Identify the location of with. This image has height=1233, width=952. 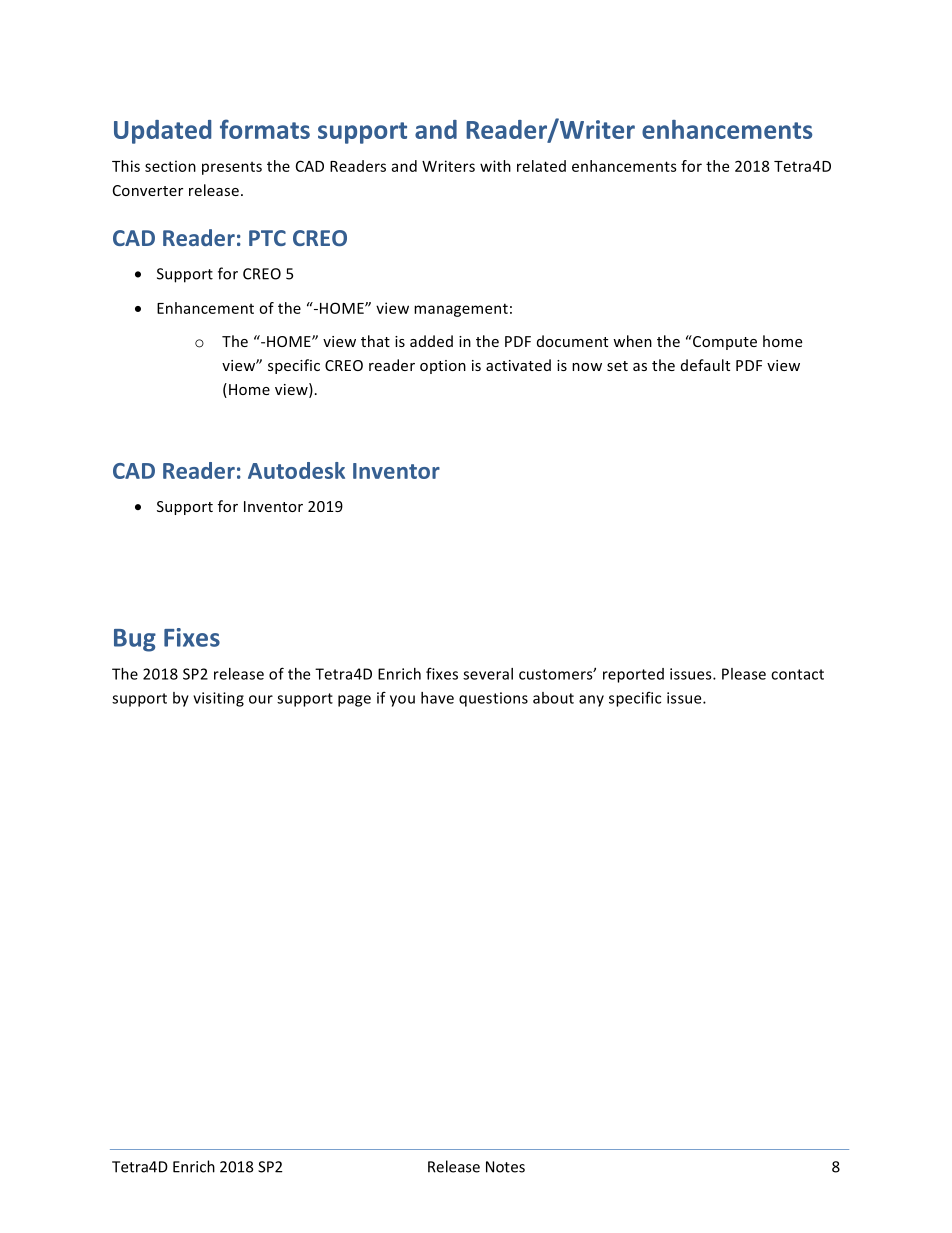
(495, 166).
